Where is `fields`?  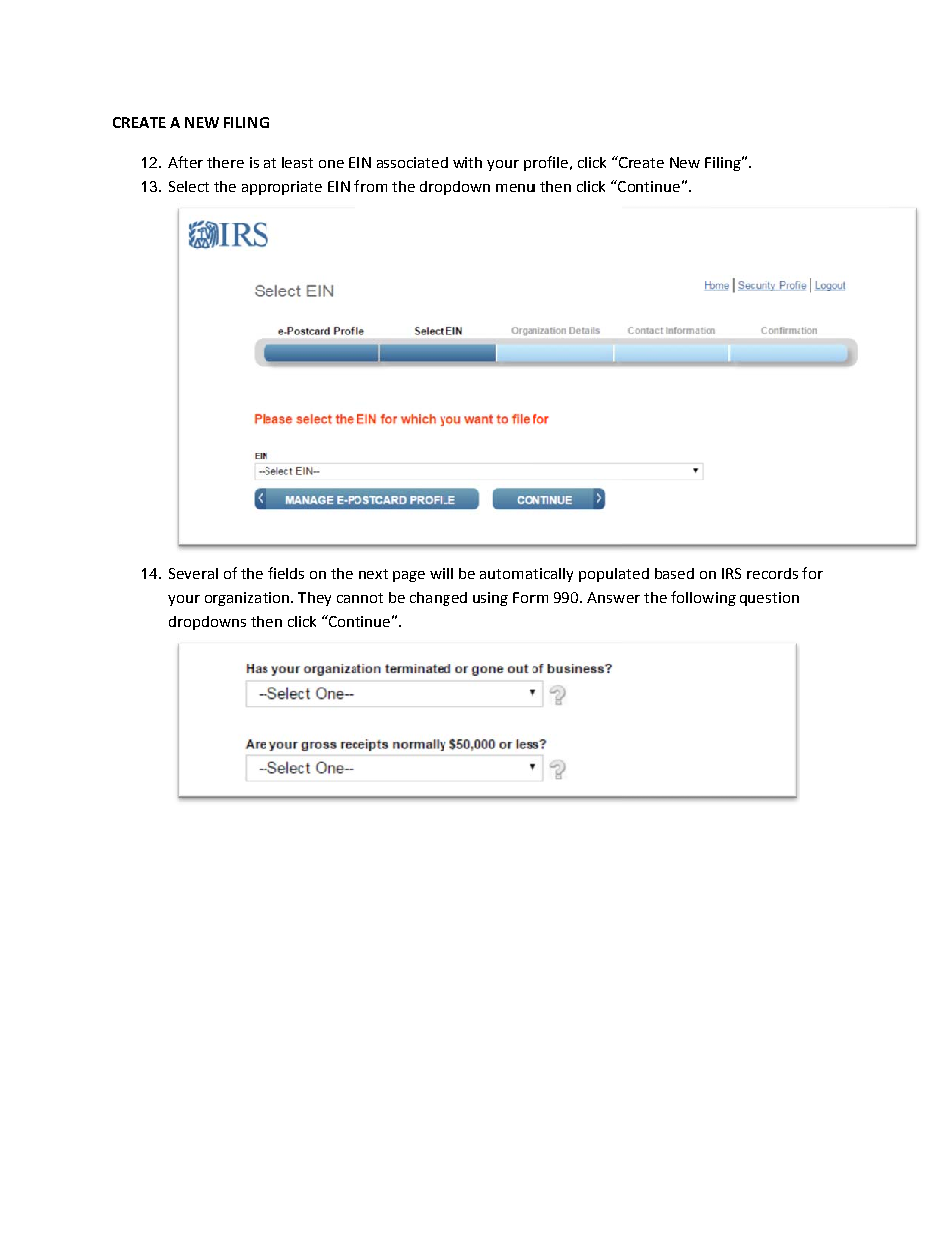
fields is located at coordinates (286, 573).
